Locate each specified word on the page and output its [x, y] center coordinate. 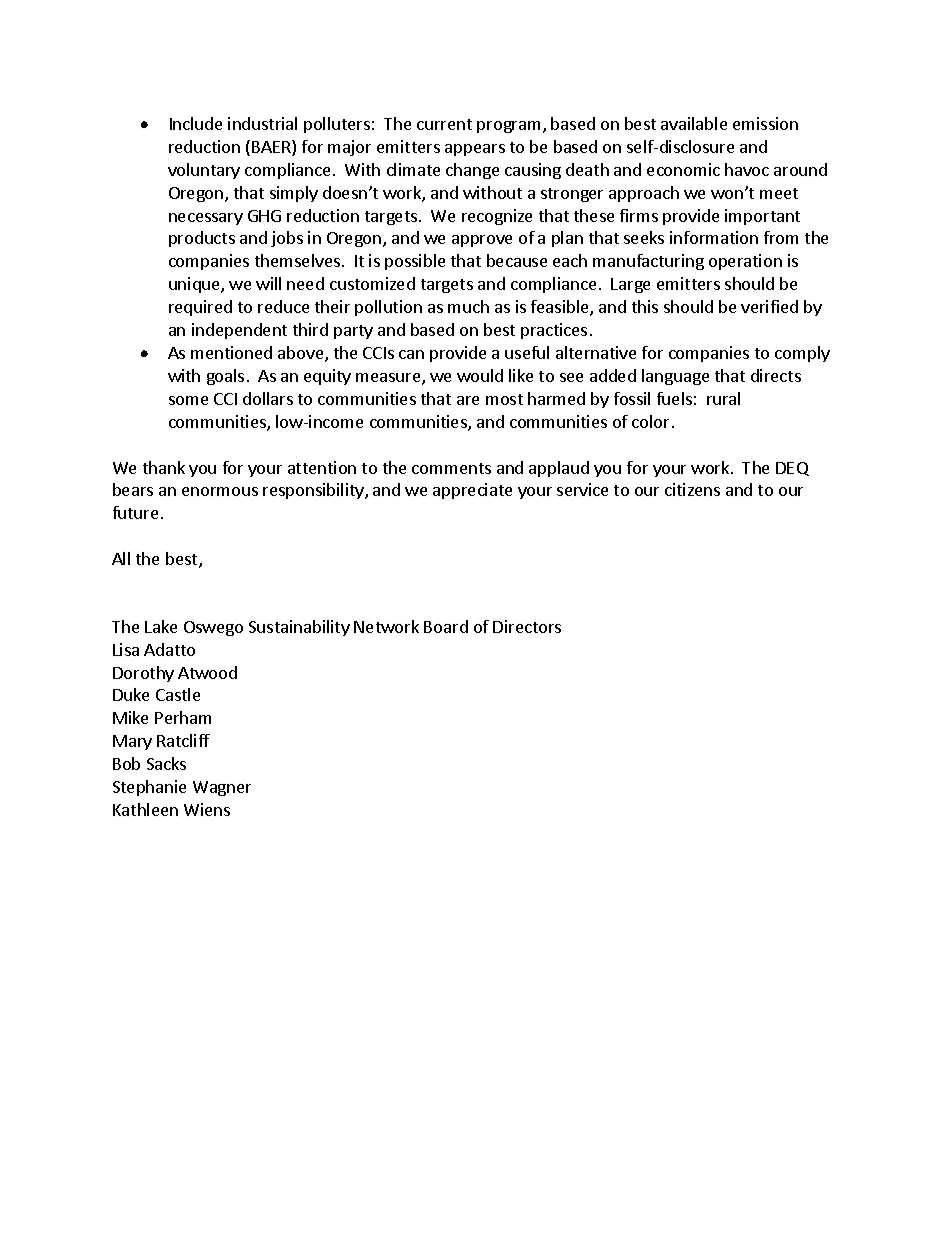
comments [451, 468]
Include [196, 123]
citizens [692, 489]
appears [475, 150]
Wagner [222, 788]
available [694, 123]
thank [164, 467]
